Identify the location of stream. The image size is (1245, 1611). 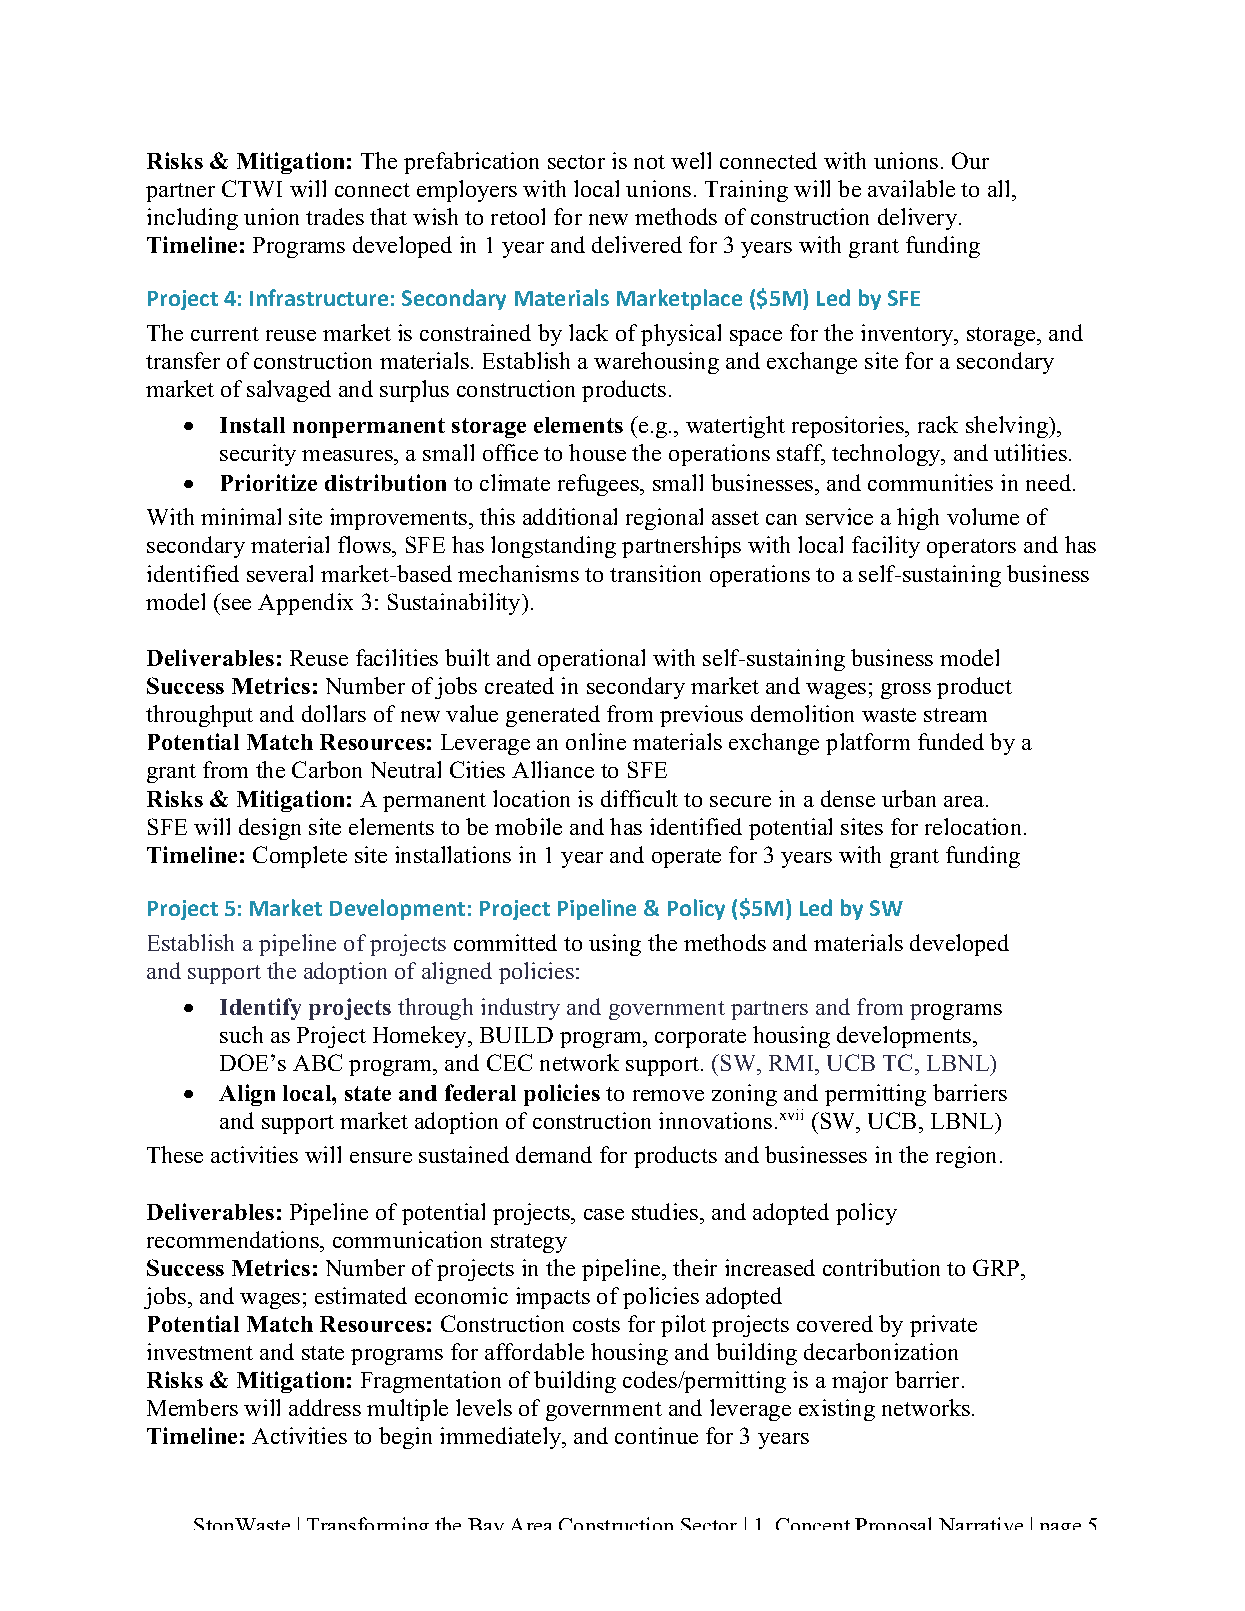
(955, 715).
